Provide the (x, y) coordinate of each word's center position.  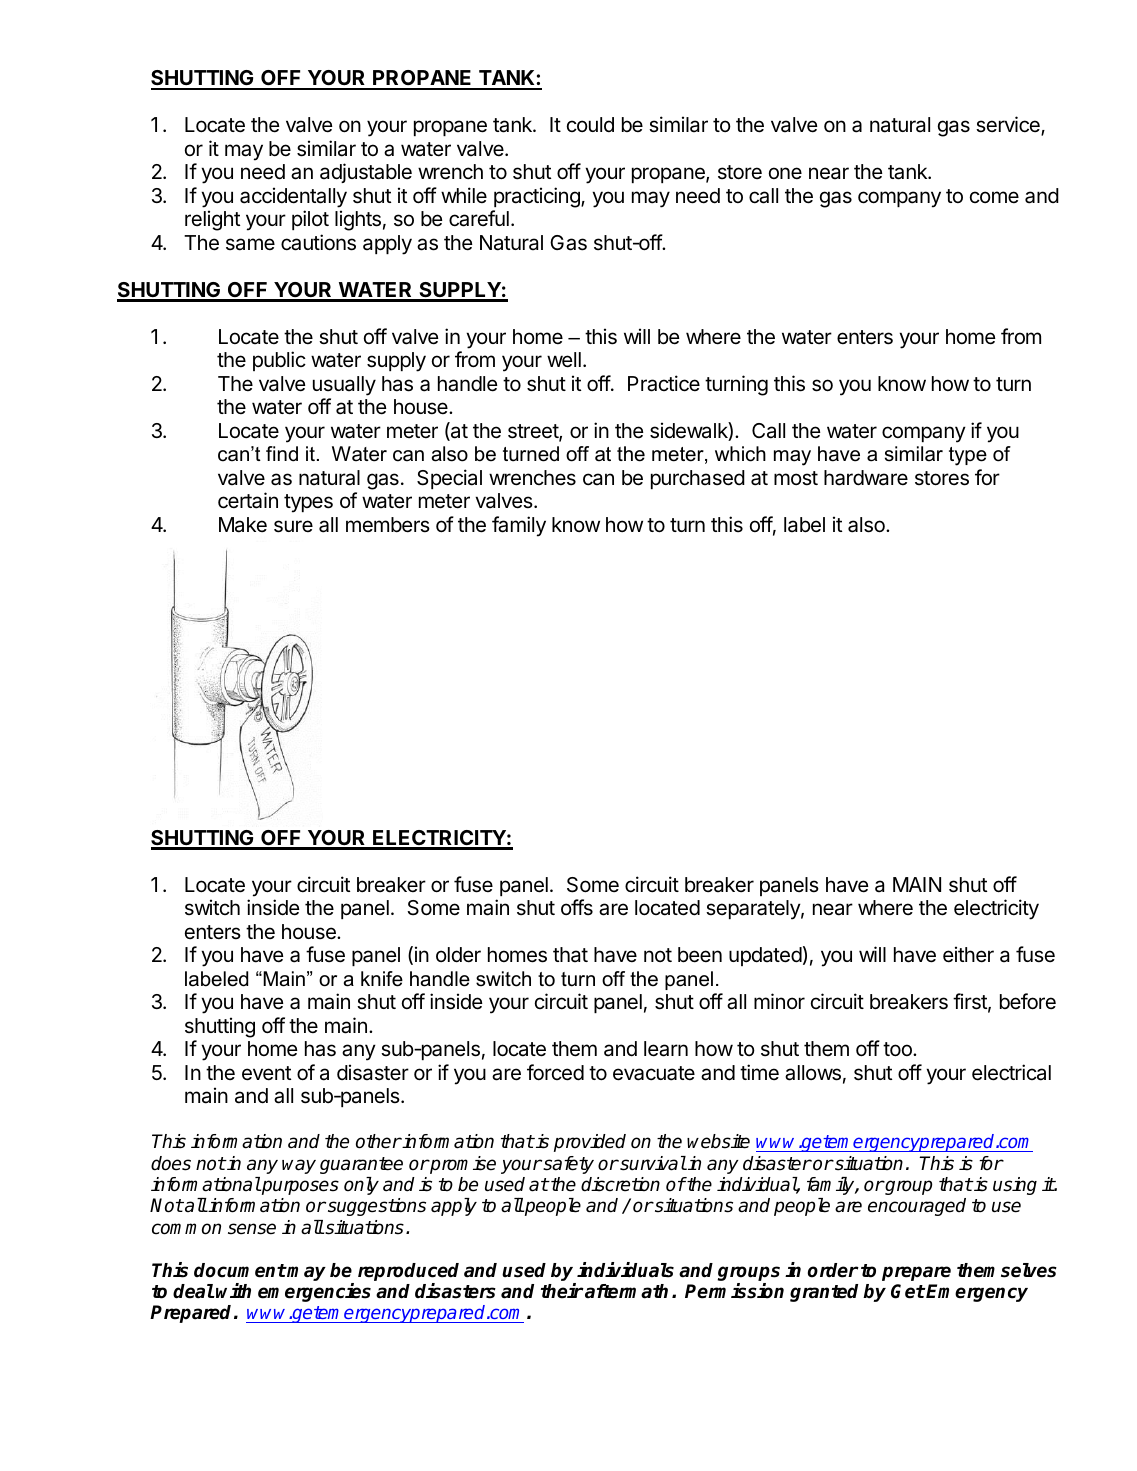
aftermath (625, 1291)
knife (382, 979)
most (796, 478)
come (994, 197)
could (590, 124)
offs (577, 907)
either (968, 954)
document (240, 1270)
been (700, 955)
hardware (866, 478)
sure (293, 526)
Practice (664, 383)
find (282, 454)
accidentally (293, 197)
